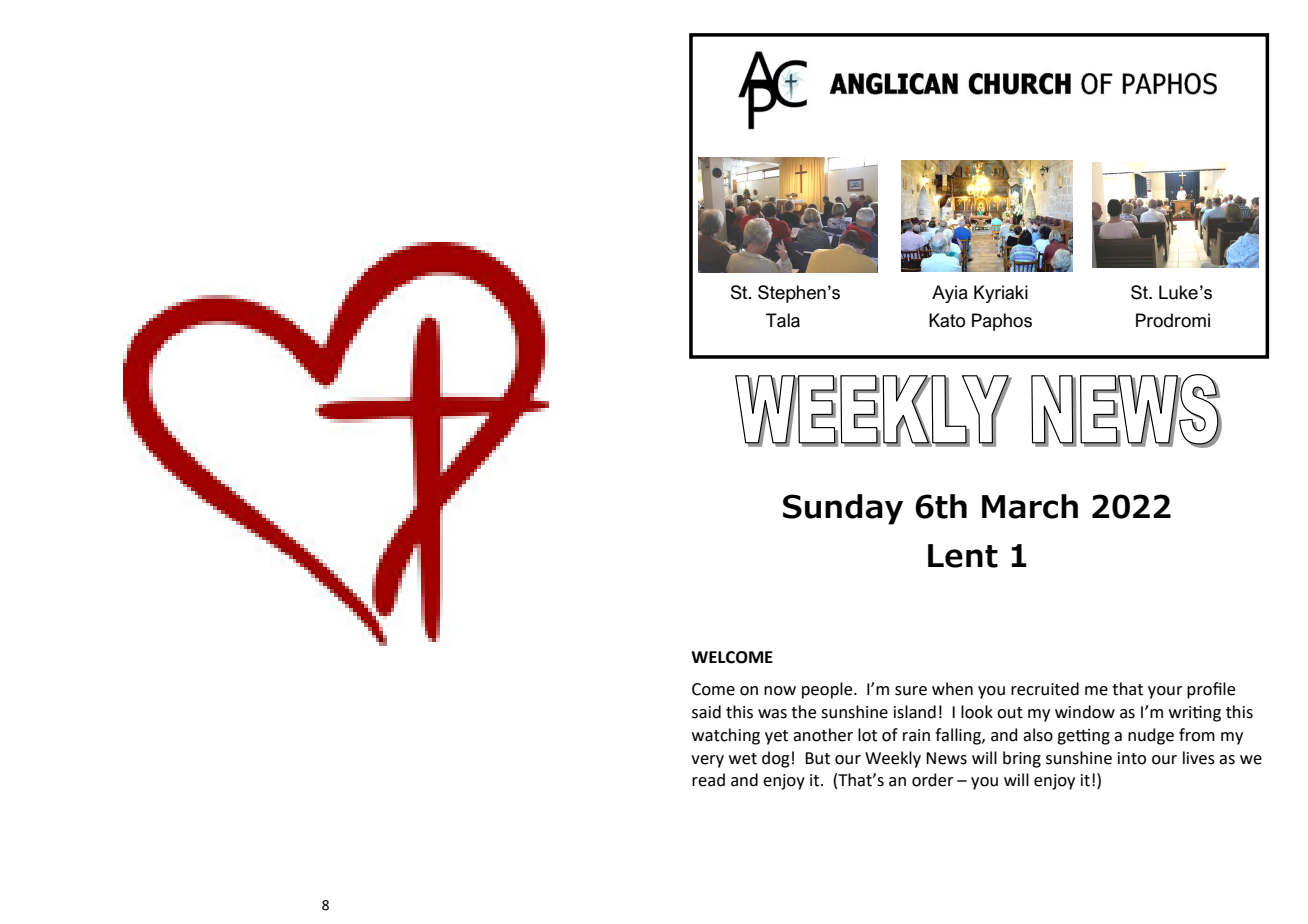  Describe the element at coordinates (828, 690) in the screenshot. I see `people` at that location.
